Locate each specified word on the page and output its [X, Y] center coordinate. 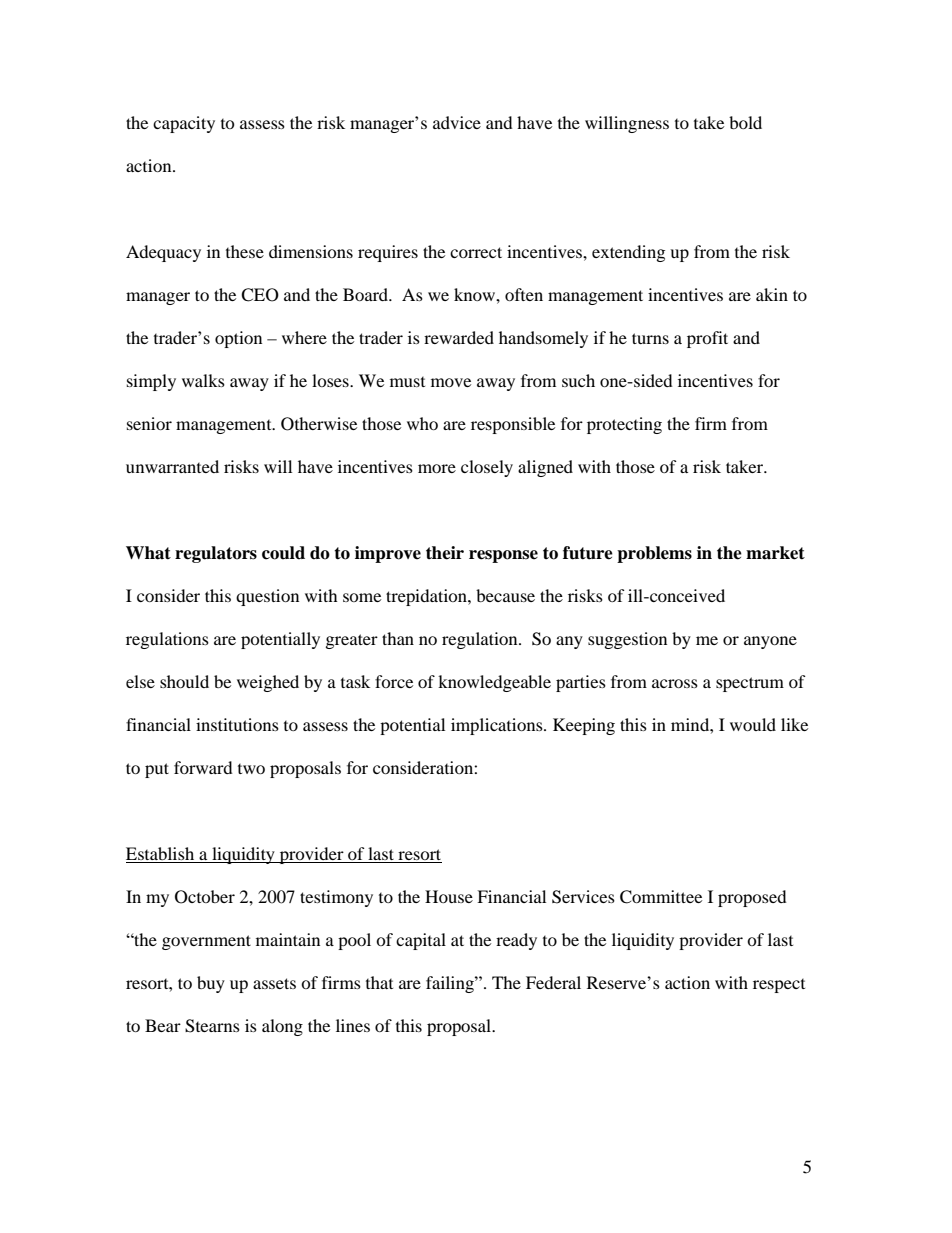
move [451, 382]
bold [745, 122]
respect [779, 986]
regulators [216, 554]
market [775, 553]
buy [211, 984]
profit [707, 339]
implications [498, 726]
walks [203, 380]
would [753, 724]
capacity [184, 124]
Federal [553, 982]
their [445, 553]
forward [203, 767]
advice [457, 122]
